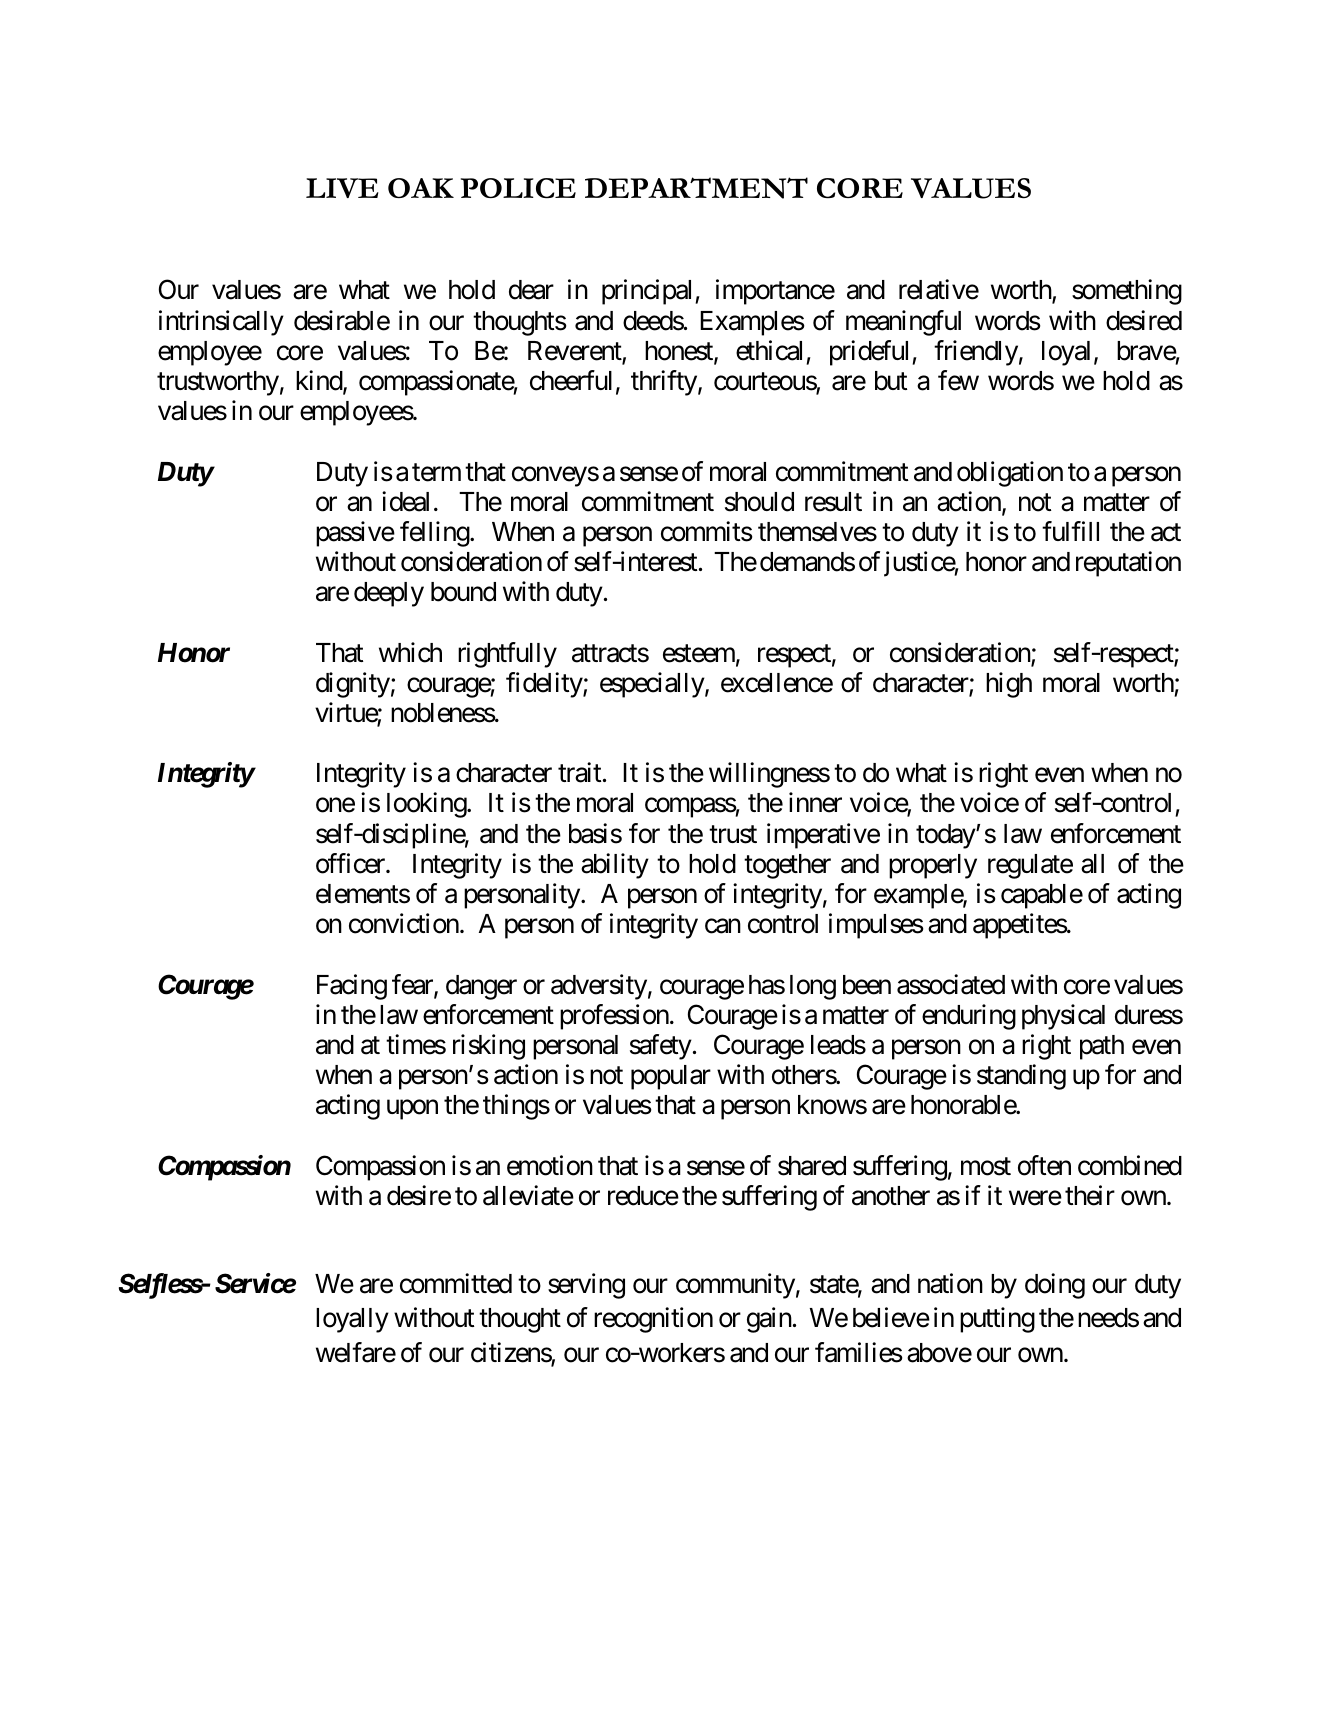 The width and height of the page is (1338, 1732). Describe the element at coordinates (353, 685) in the page. I see `dignity` at that location.
